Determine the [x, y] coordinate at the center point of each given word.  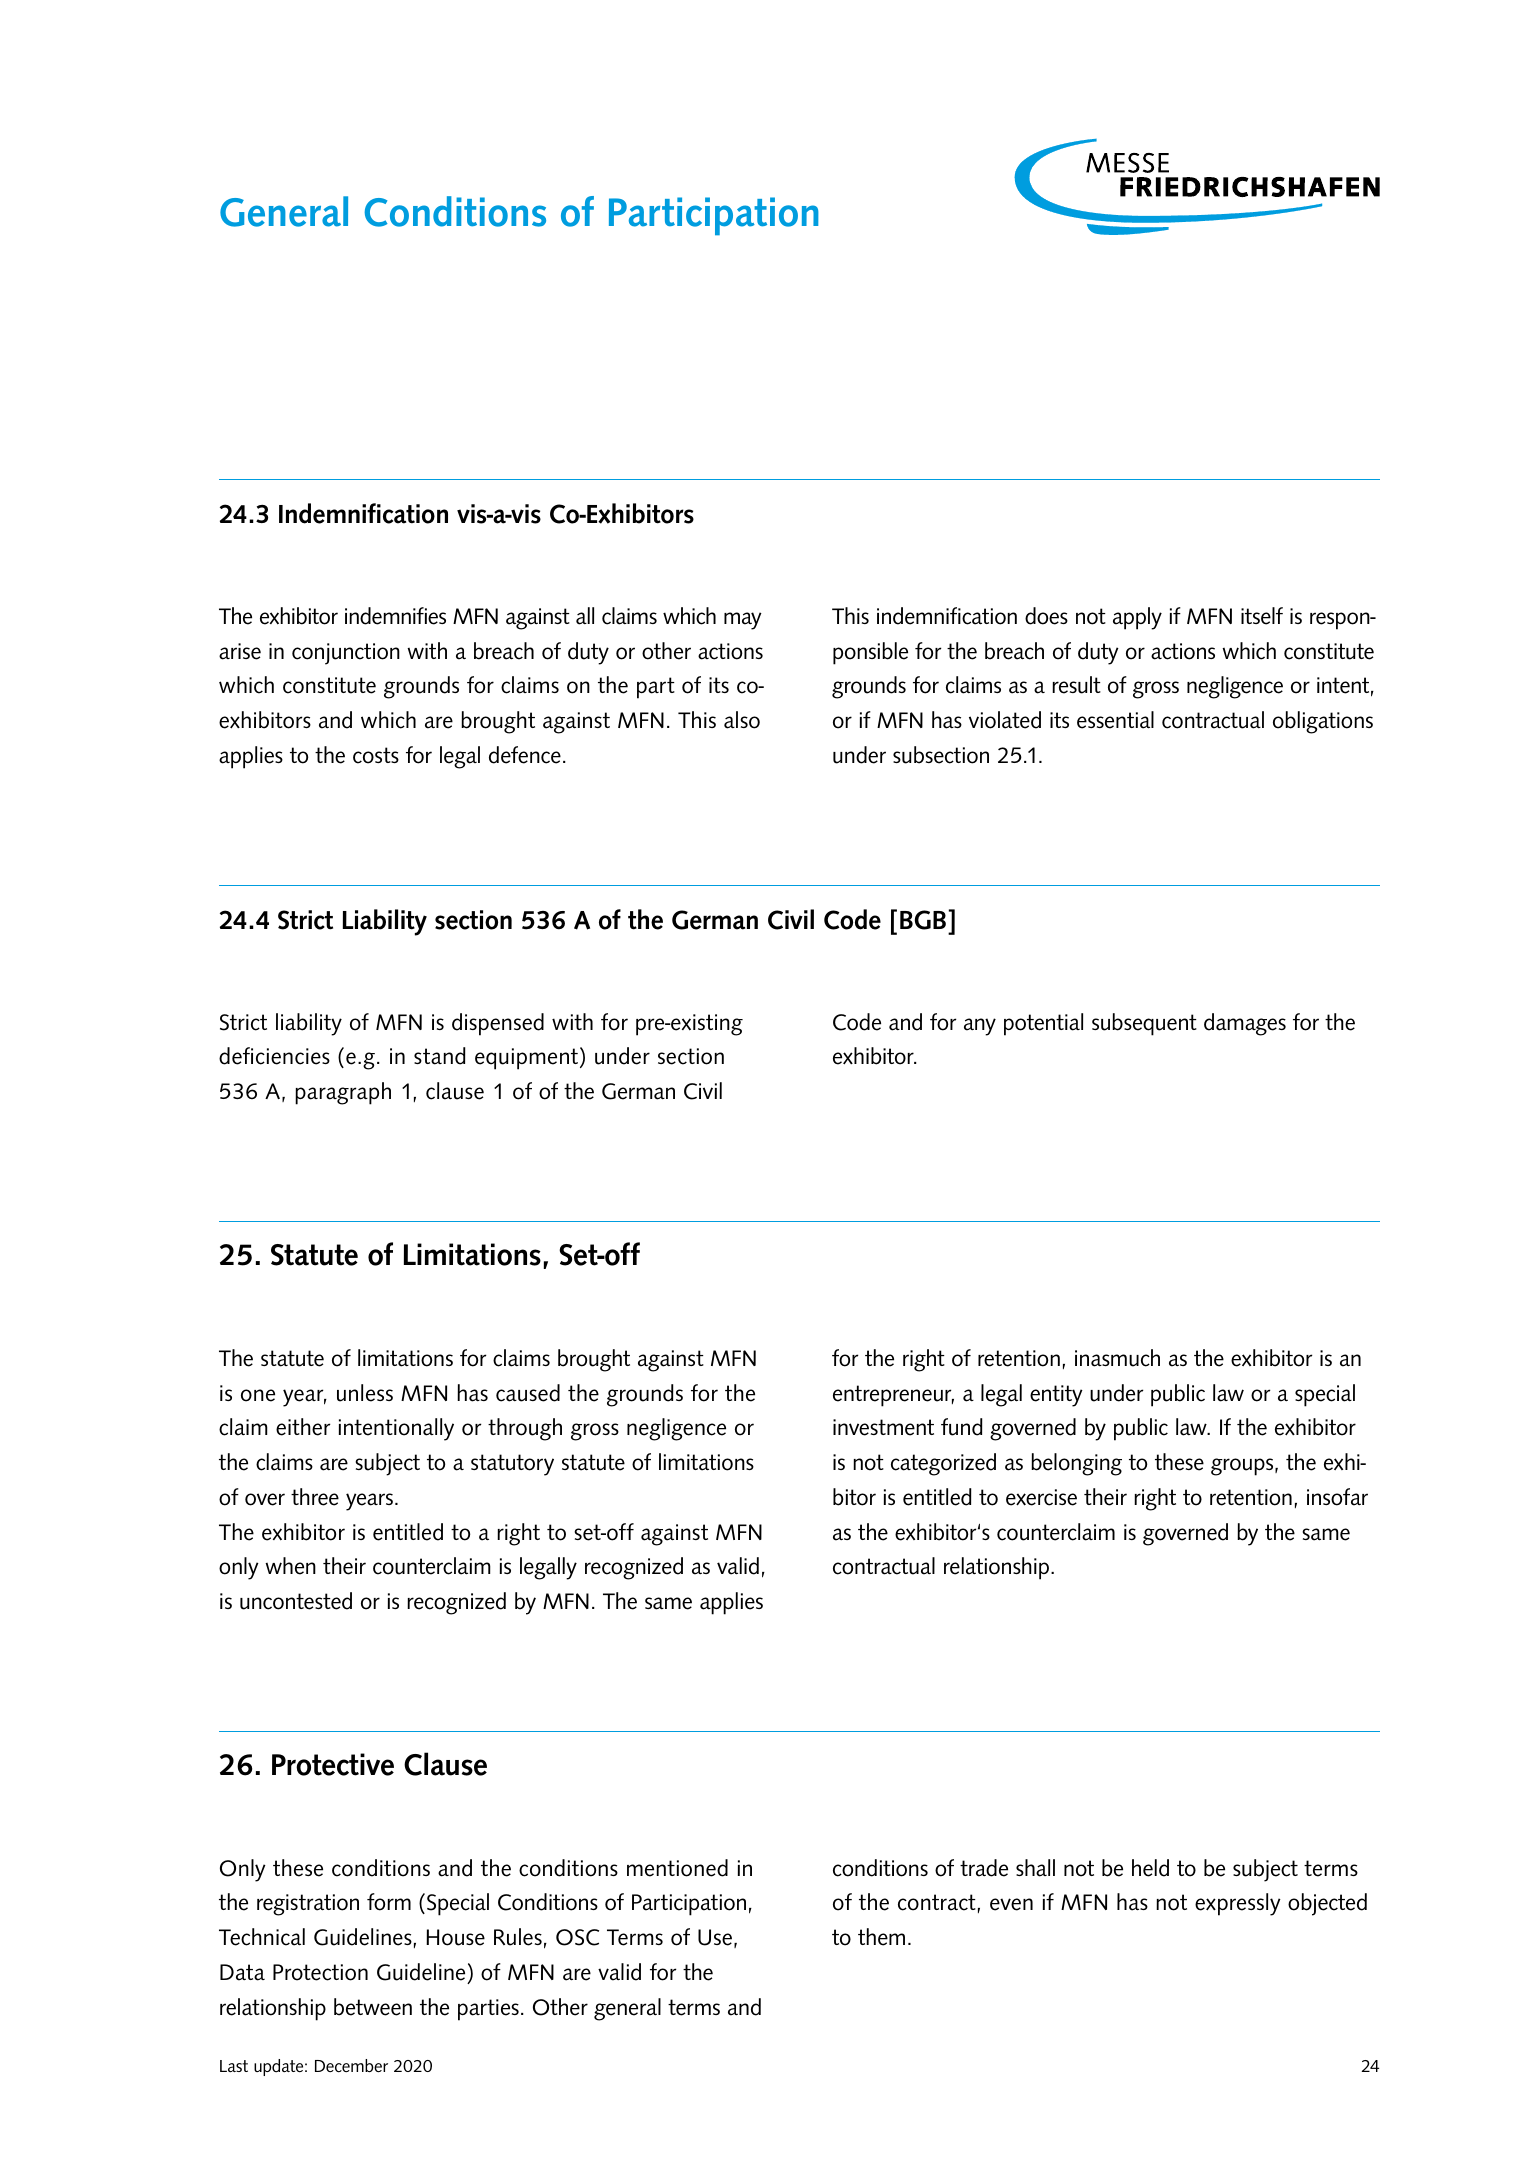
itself [1262, 616]
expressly [1238, 1904]
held [1150, 1868]
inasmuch [1117, 1358]
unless [365, 1393]
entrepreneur [893, 1396]
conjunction [346, 654]
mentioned [677, 1868]
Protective [333, 1764]
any [980, 1027]
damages [1245, 1024]
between [373, 2007]
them [881, 1937]
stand [440, 1056]
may [743, 621]
